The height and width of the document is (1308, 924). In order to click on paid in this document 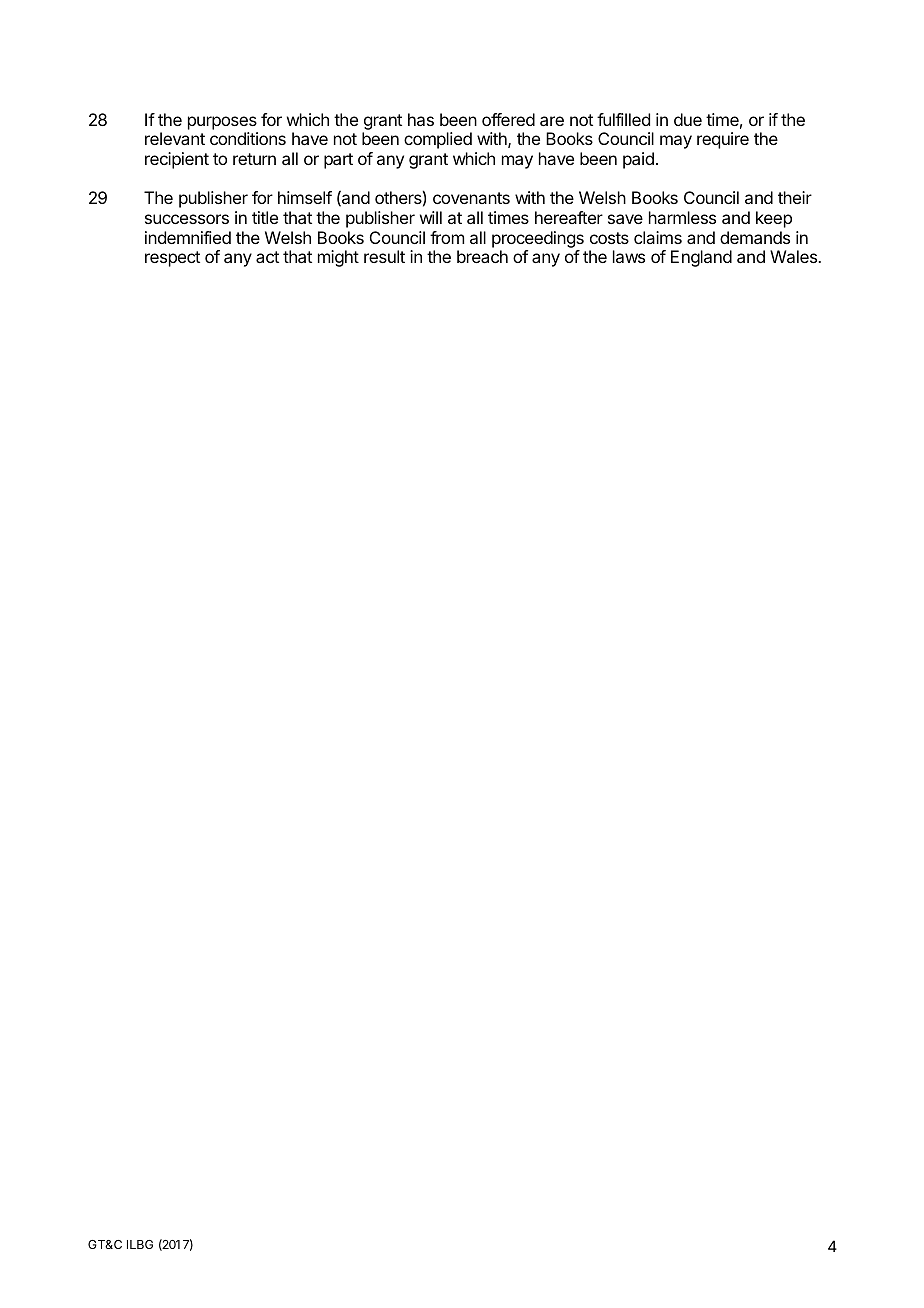, I will do `click(638, 160)`.
